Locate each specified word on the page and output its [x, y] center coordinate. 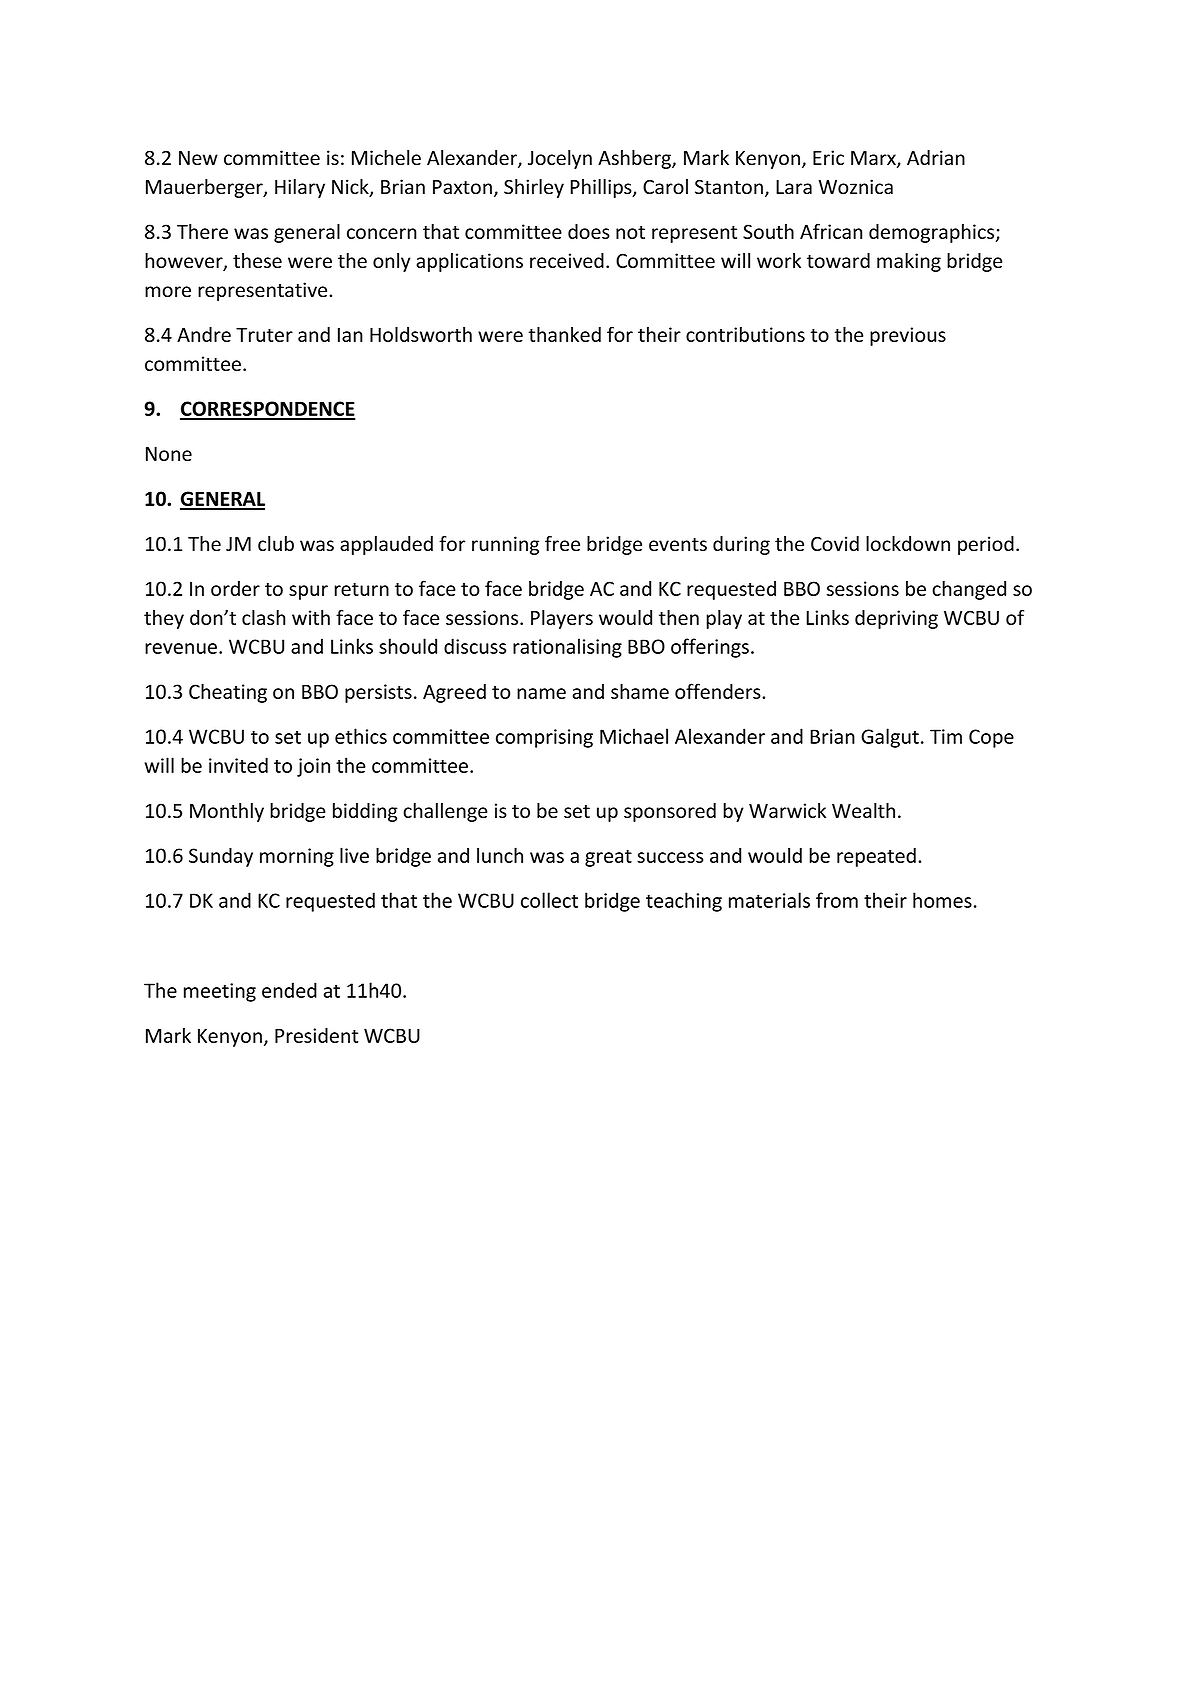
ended [289, 990]
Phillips [602, 188]
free [562, 543]
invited [238, 765]
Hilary [300, 188]
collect [549, 900]
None [169, 454]
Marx [874, 159]
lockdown [908, 543]
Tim [946, 736]
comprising [544, 738]
